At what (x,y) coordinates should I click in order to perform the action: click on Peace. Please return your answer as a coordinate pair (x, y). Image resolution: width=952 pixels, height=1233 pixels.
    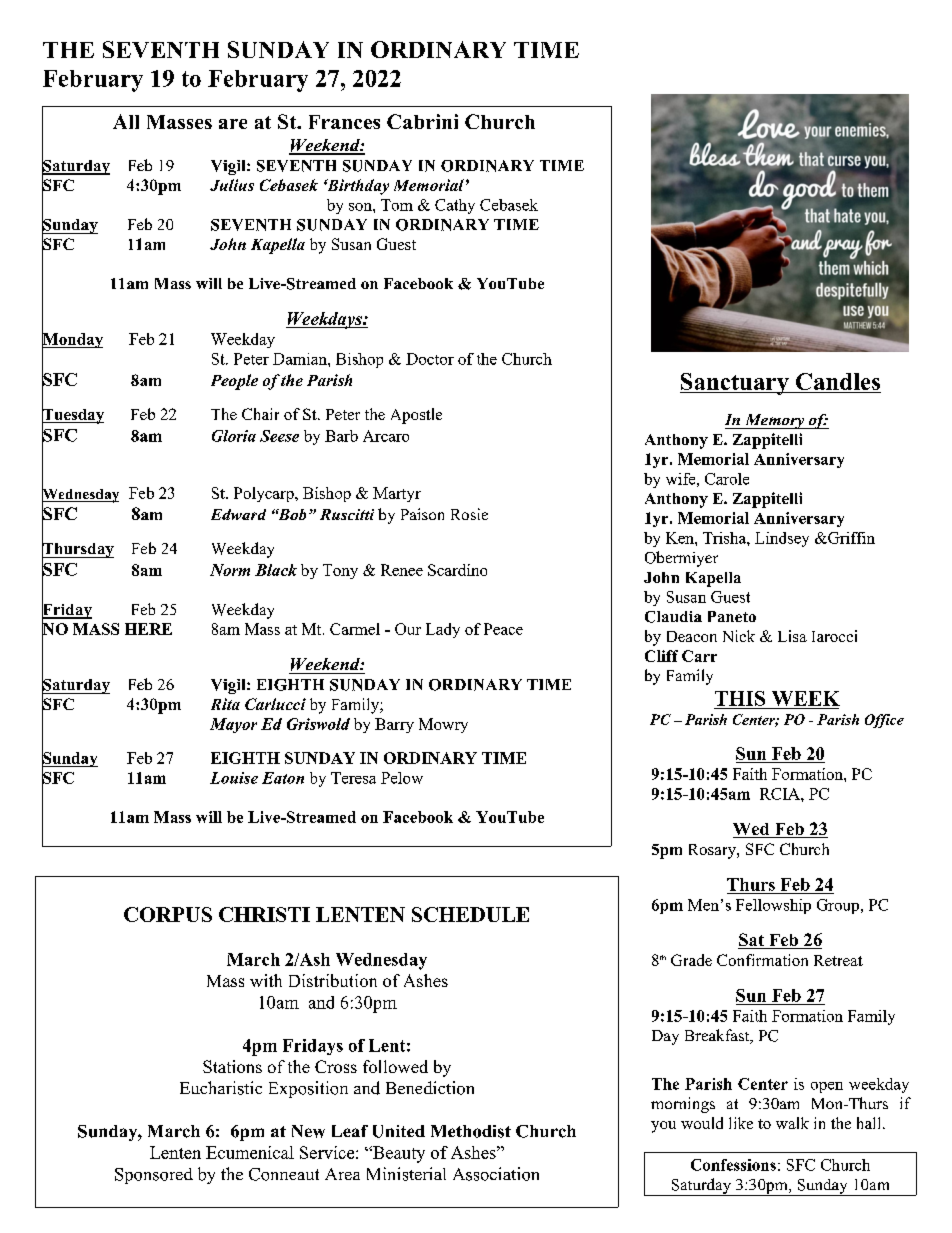
    Looking at the image, I should click on (503, 629).
